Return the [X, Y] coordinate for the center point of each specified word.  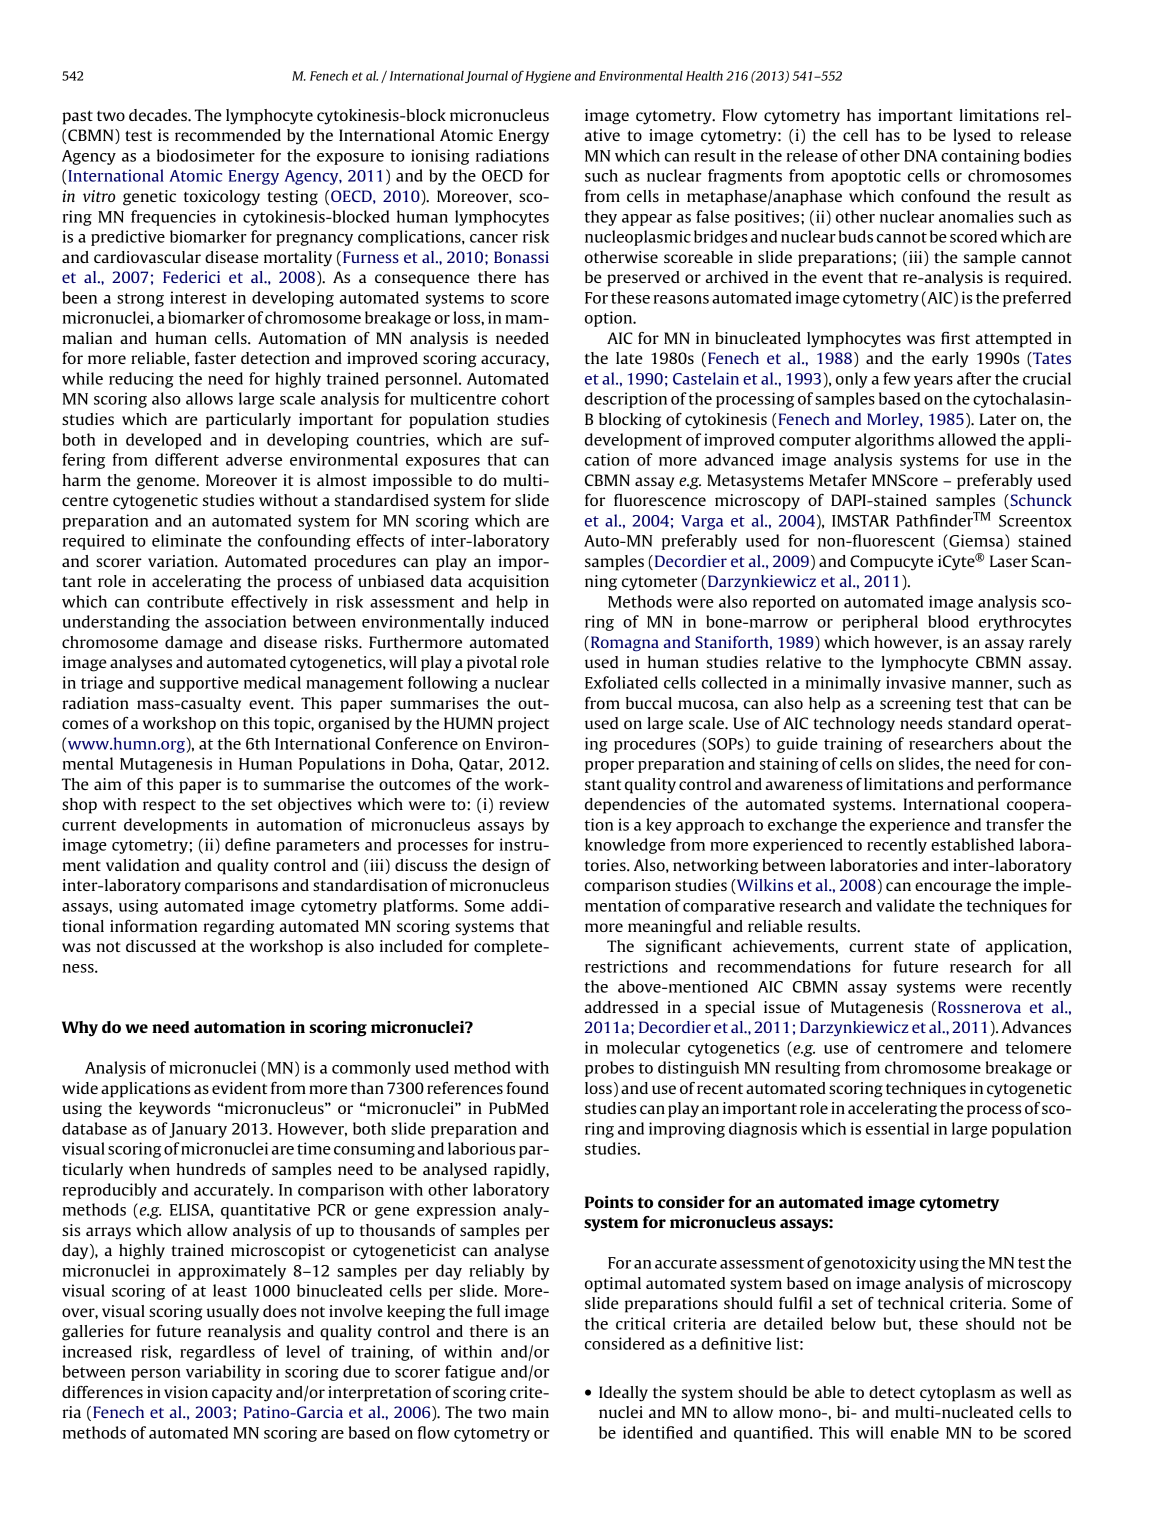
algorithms [894, 441]
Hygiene [548, 77]
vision [186, 1392]
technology [854, 725]
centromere [920, 1048]
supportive [199, 684]
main [530, 1412]
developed [163, 441]
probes [609, 1069]
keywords [174, 1110]
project [523, 725]
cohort [526, 398]
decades [159, 115]
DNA [920, 156]
